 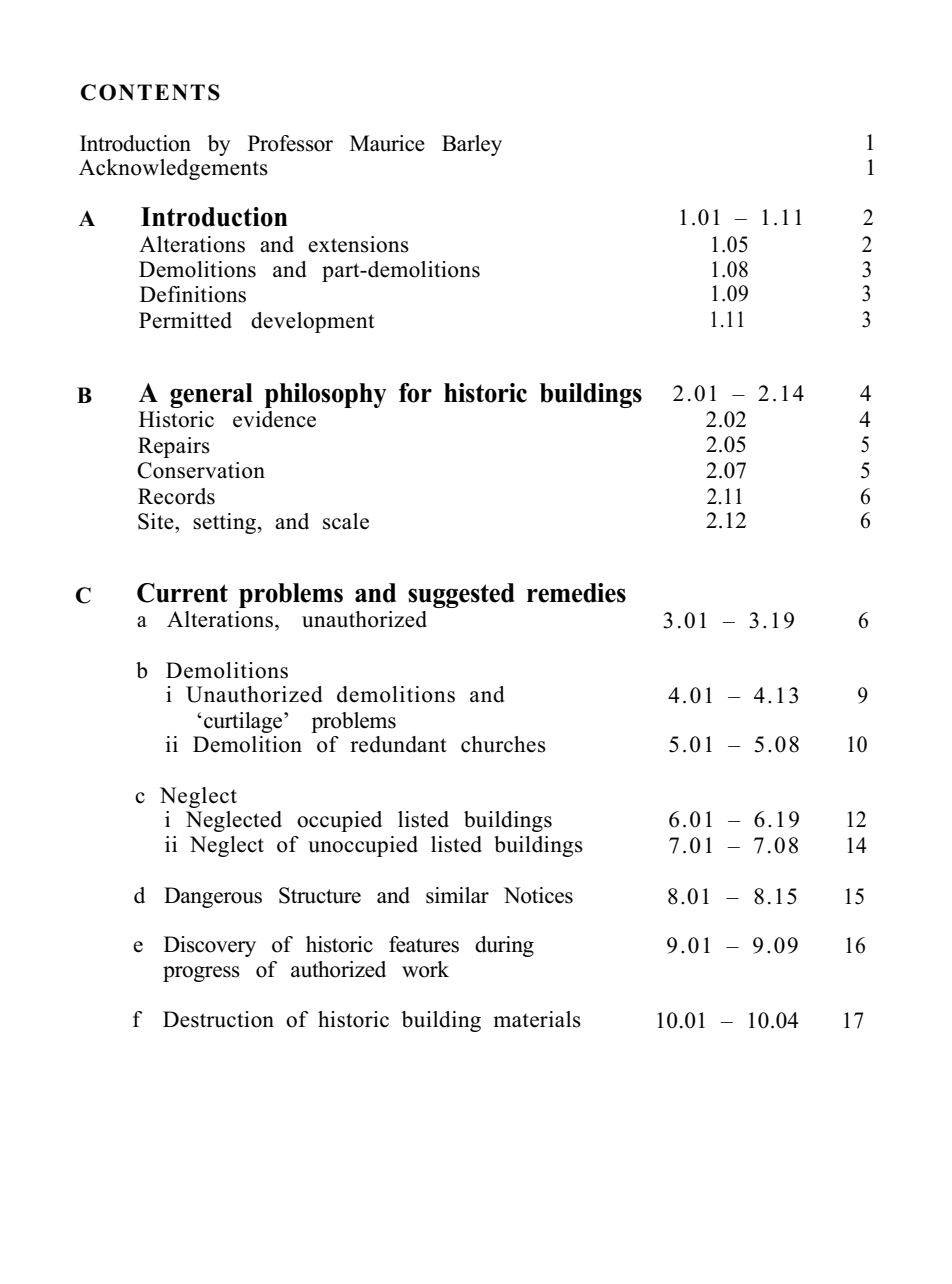 What do you see at coordinates (211, 395) in the screenshot?
I see `general` at bounding box center [211, 395].
